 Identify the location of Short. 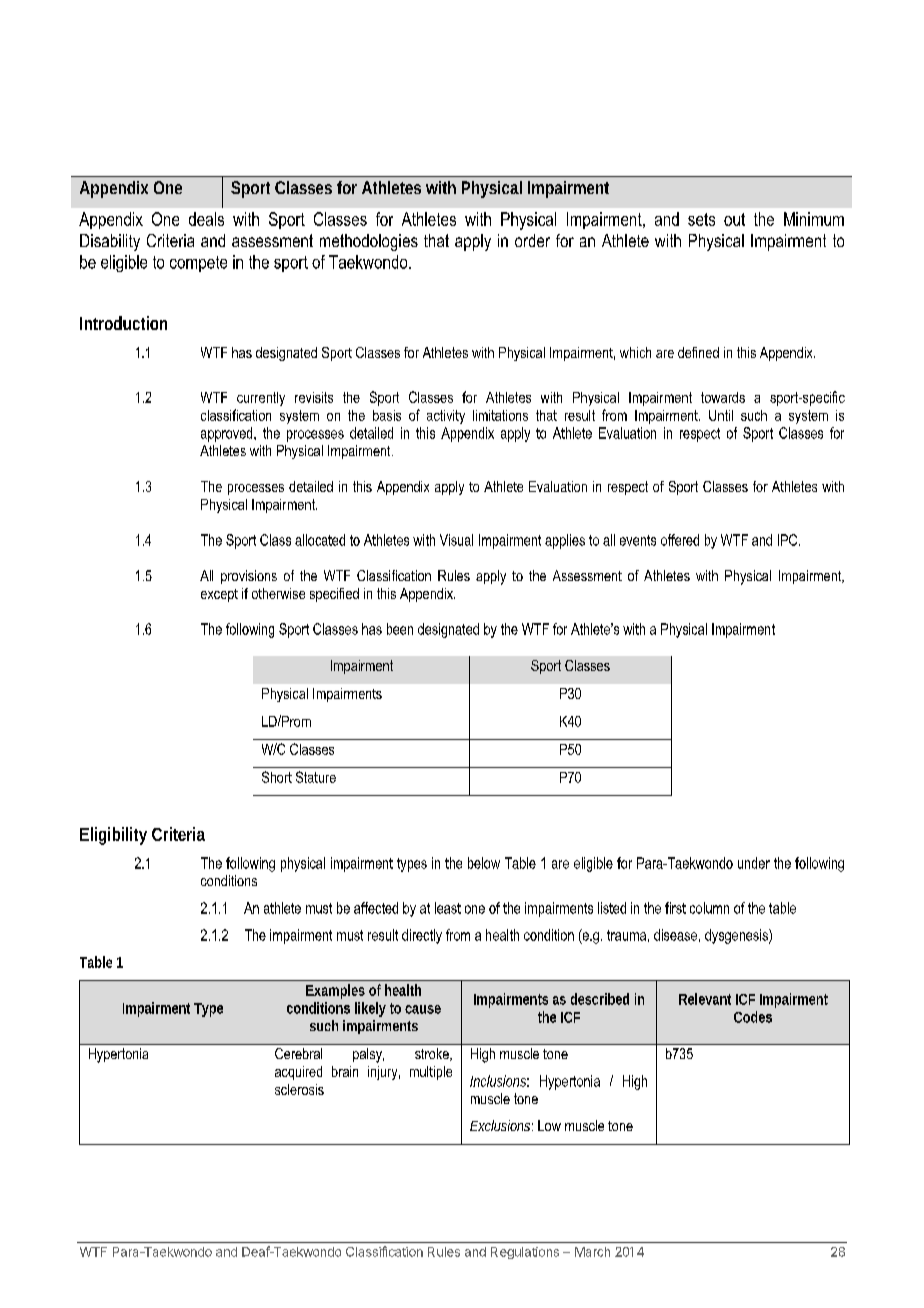
(277, 777).
